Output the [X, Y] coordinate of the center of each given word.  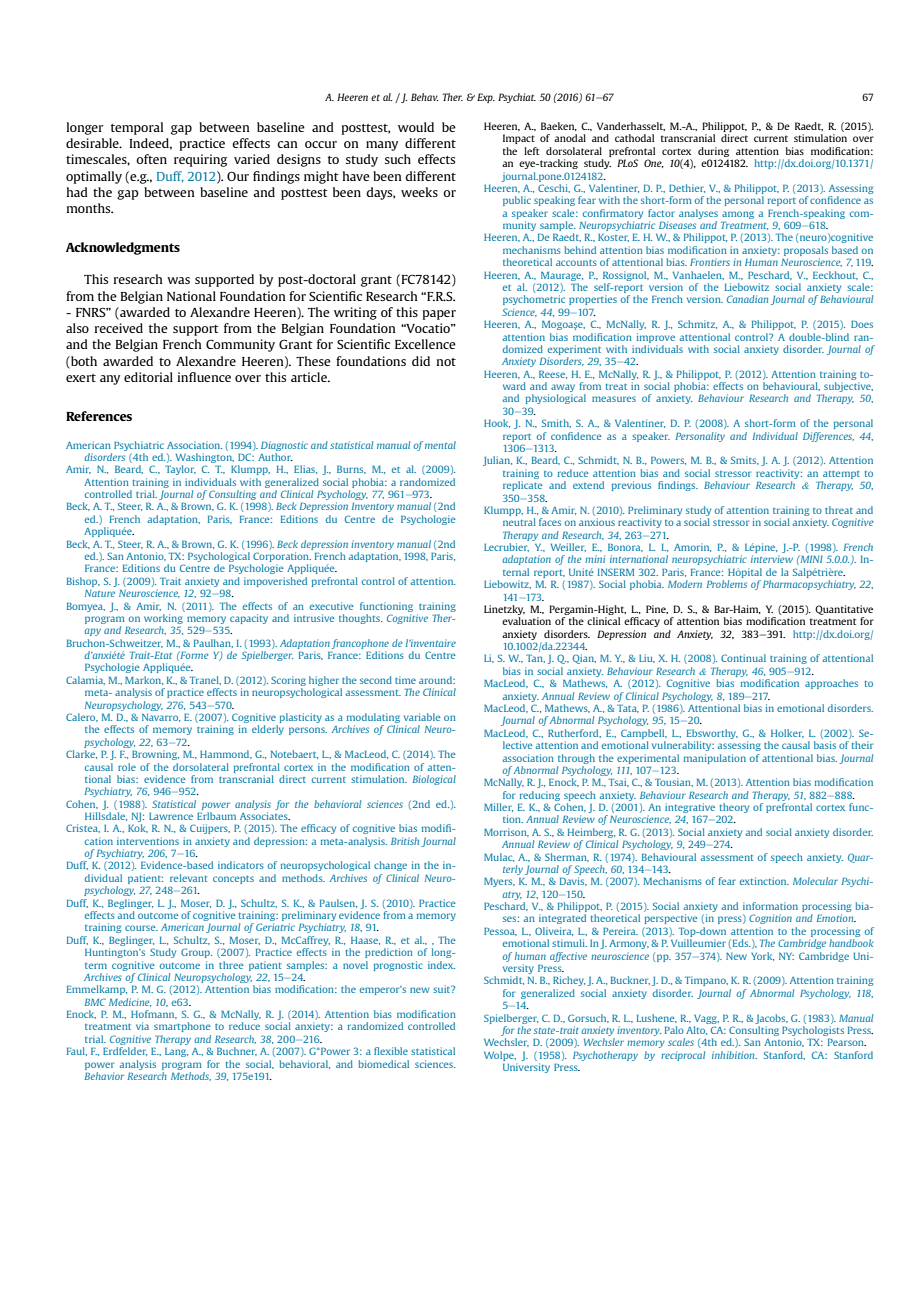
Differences [828, 437]
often [151, 159]
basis [825, 745]
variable [422, 717]
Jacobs [771, 1019]
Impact [519, 139]
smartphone [182, 1027]
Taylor [180, 470]
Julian [497, 461]
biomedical [383, 1064]
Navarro [161, 718]
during [713, 152]
